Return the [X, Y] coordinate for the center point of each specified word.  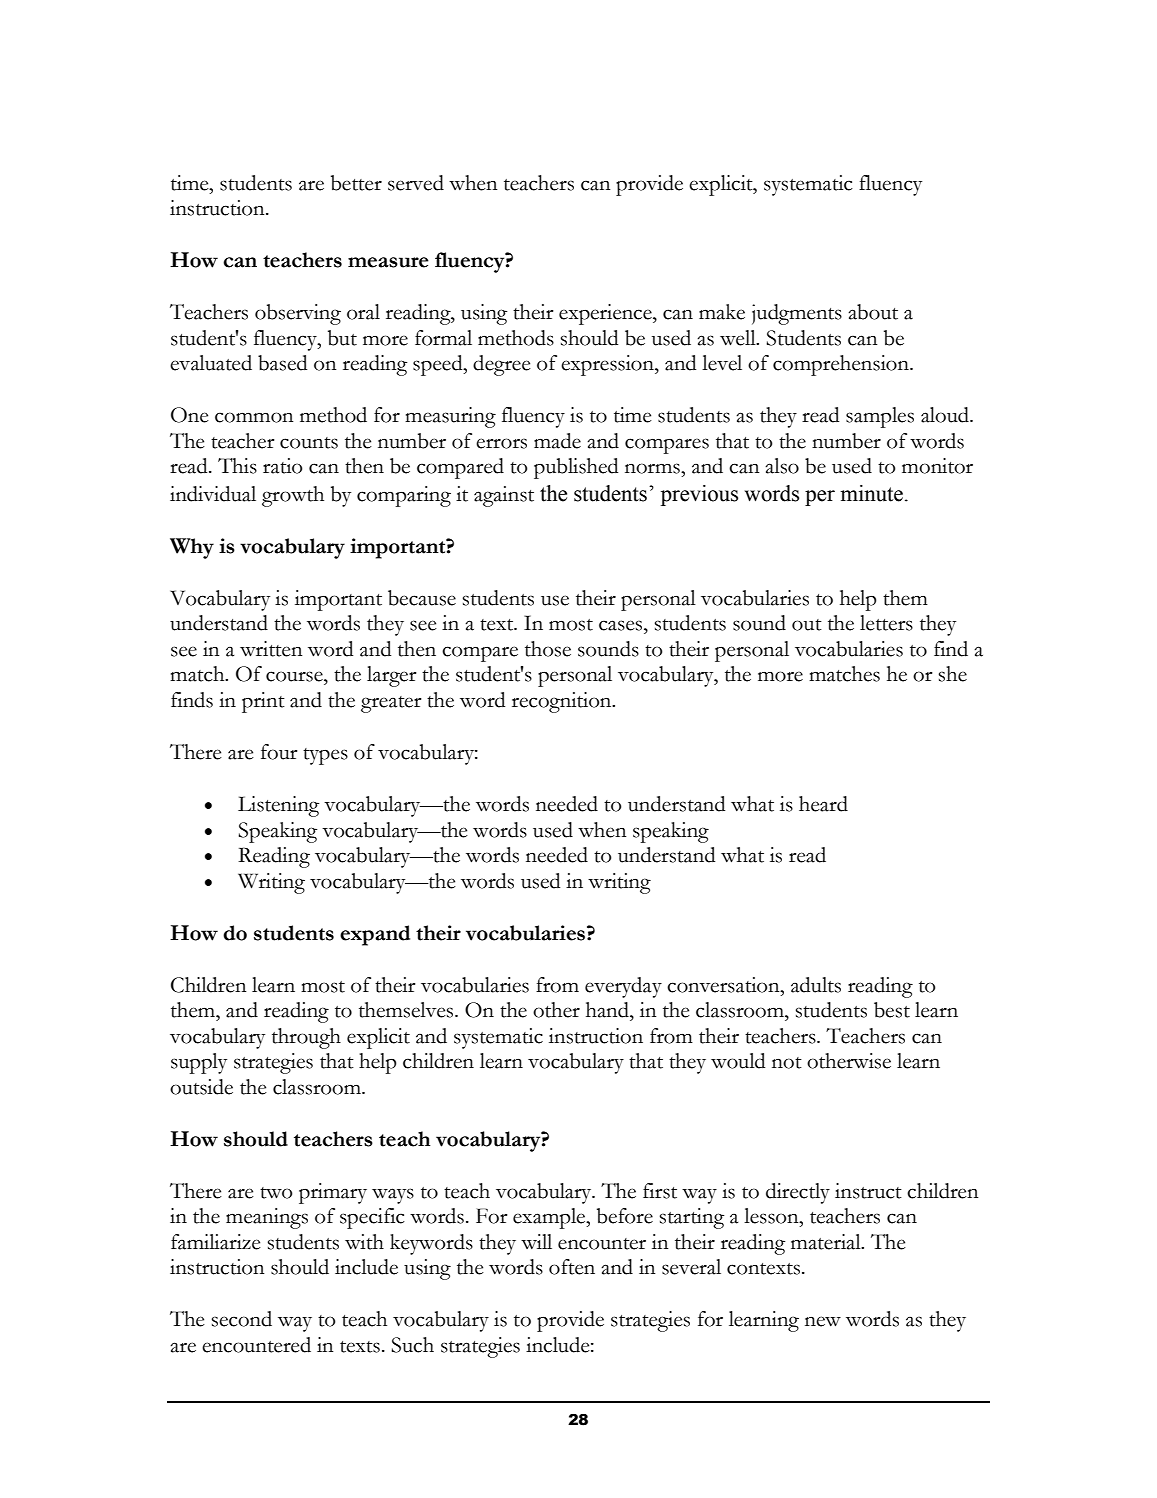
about [873, 312]
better [356, 183]
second [242, 1319]
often [572, 1267]
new [823, 1321]
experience [606, 314]
